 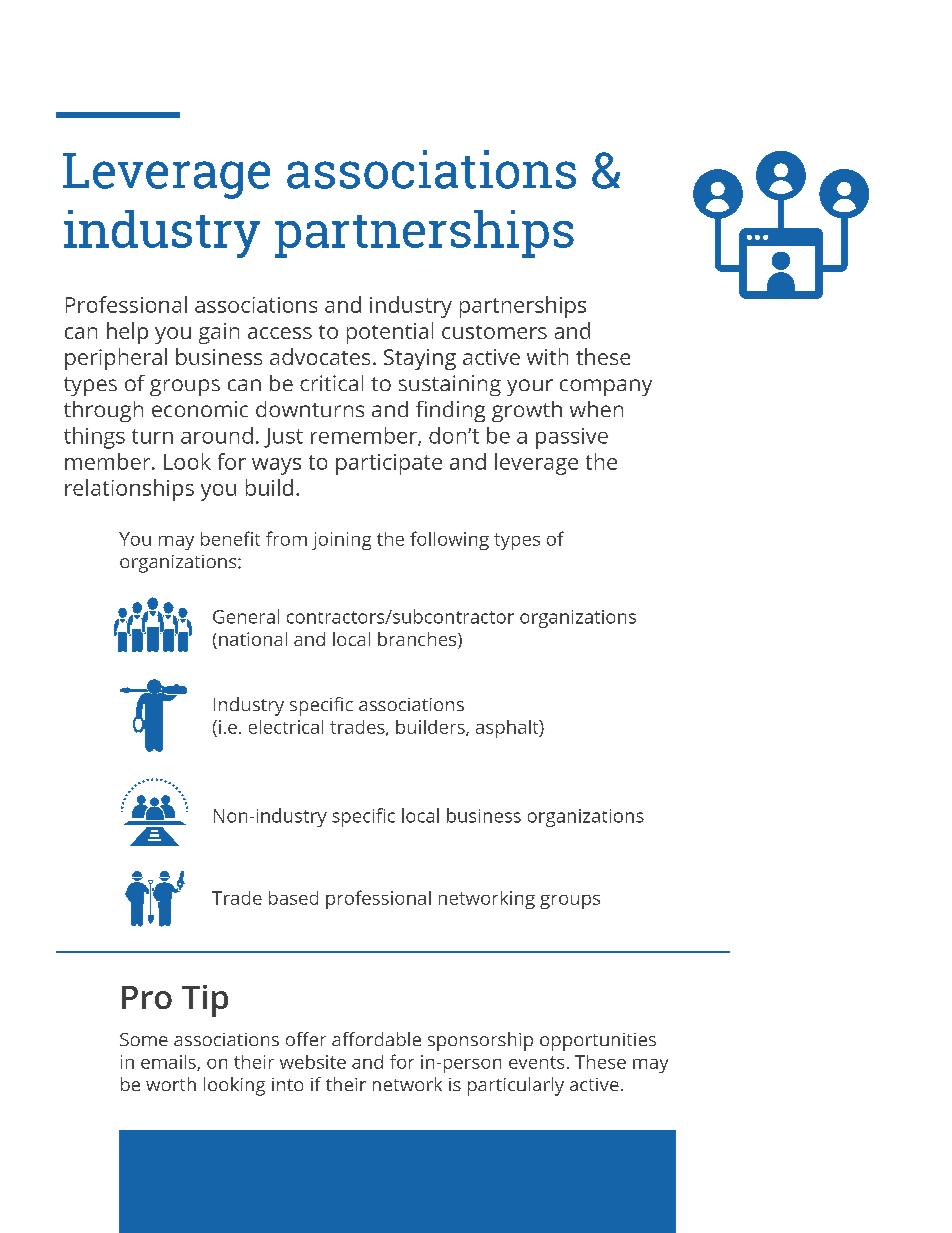 I want to click on advocates, so click(x=320, y=356).
